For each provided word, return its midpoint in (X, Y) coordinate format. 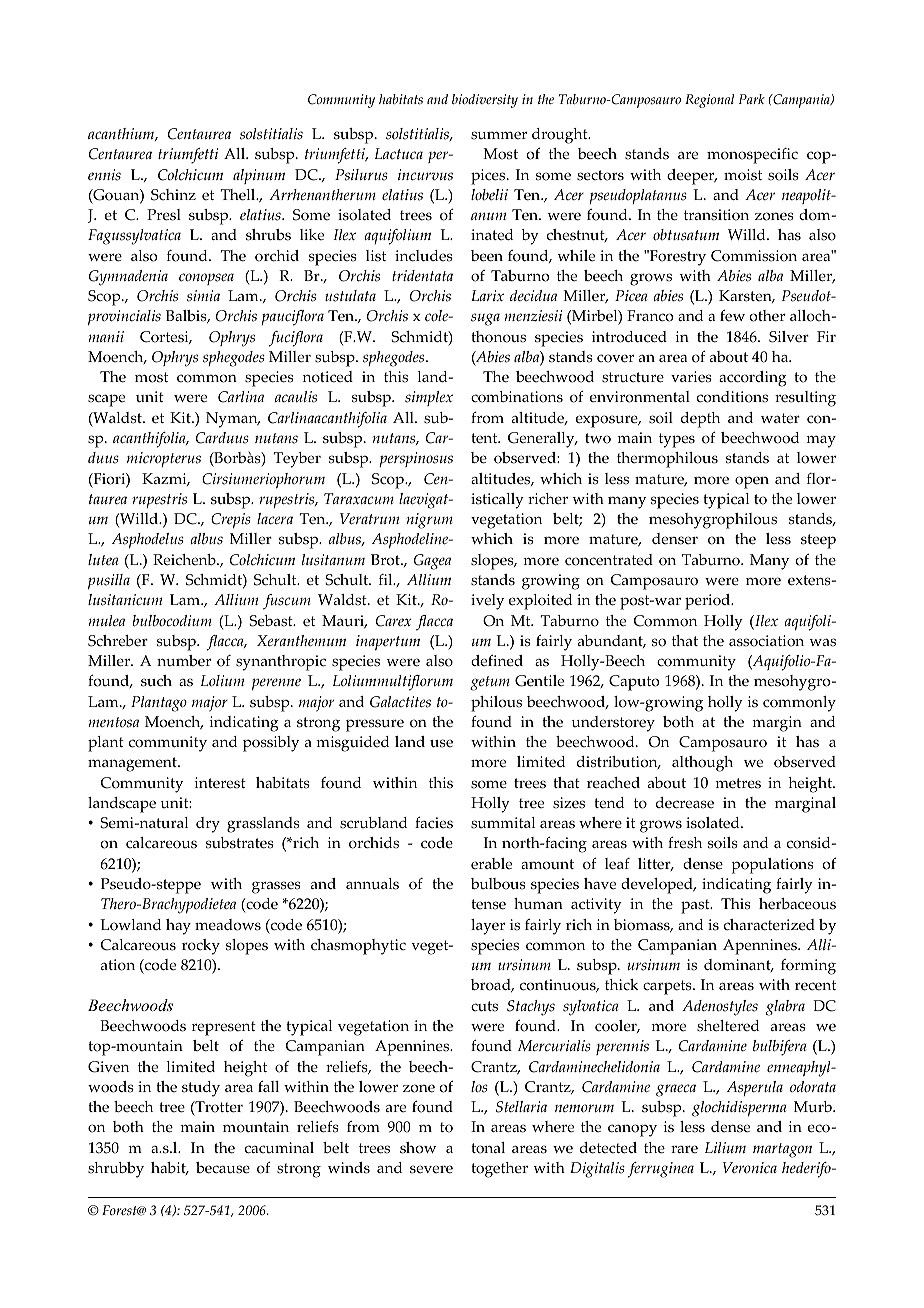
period (709, 602)
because (223, 1168)
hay (178, 927)
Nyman (233, 420)
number (184, 661)
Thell (239, 195)
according (753, 379)
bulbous (498, 884)
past (696, 906)
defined (497, 661)
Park (752, 99)
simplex (429, 398)
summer (499, 135)
